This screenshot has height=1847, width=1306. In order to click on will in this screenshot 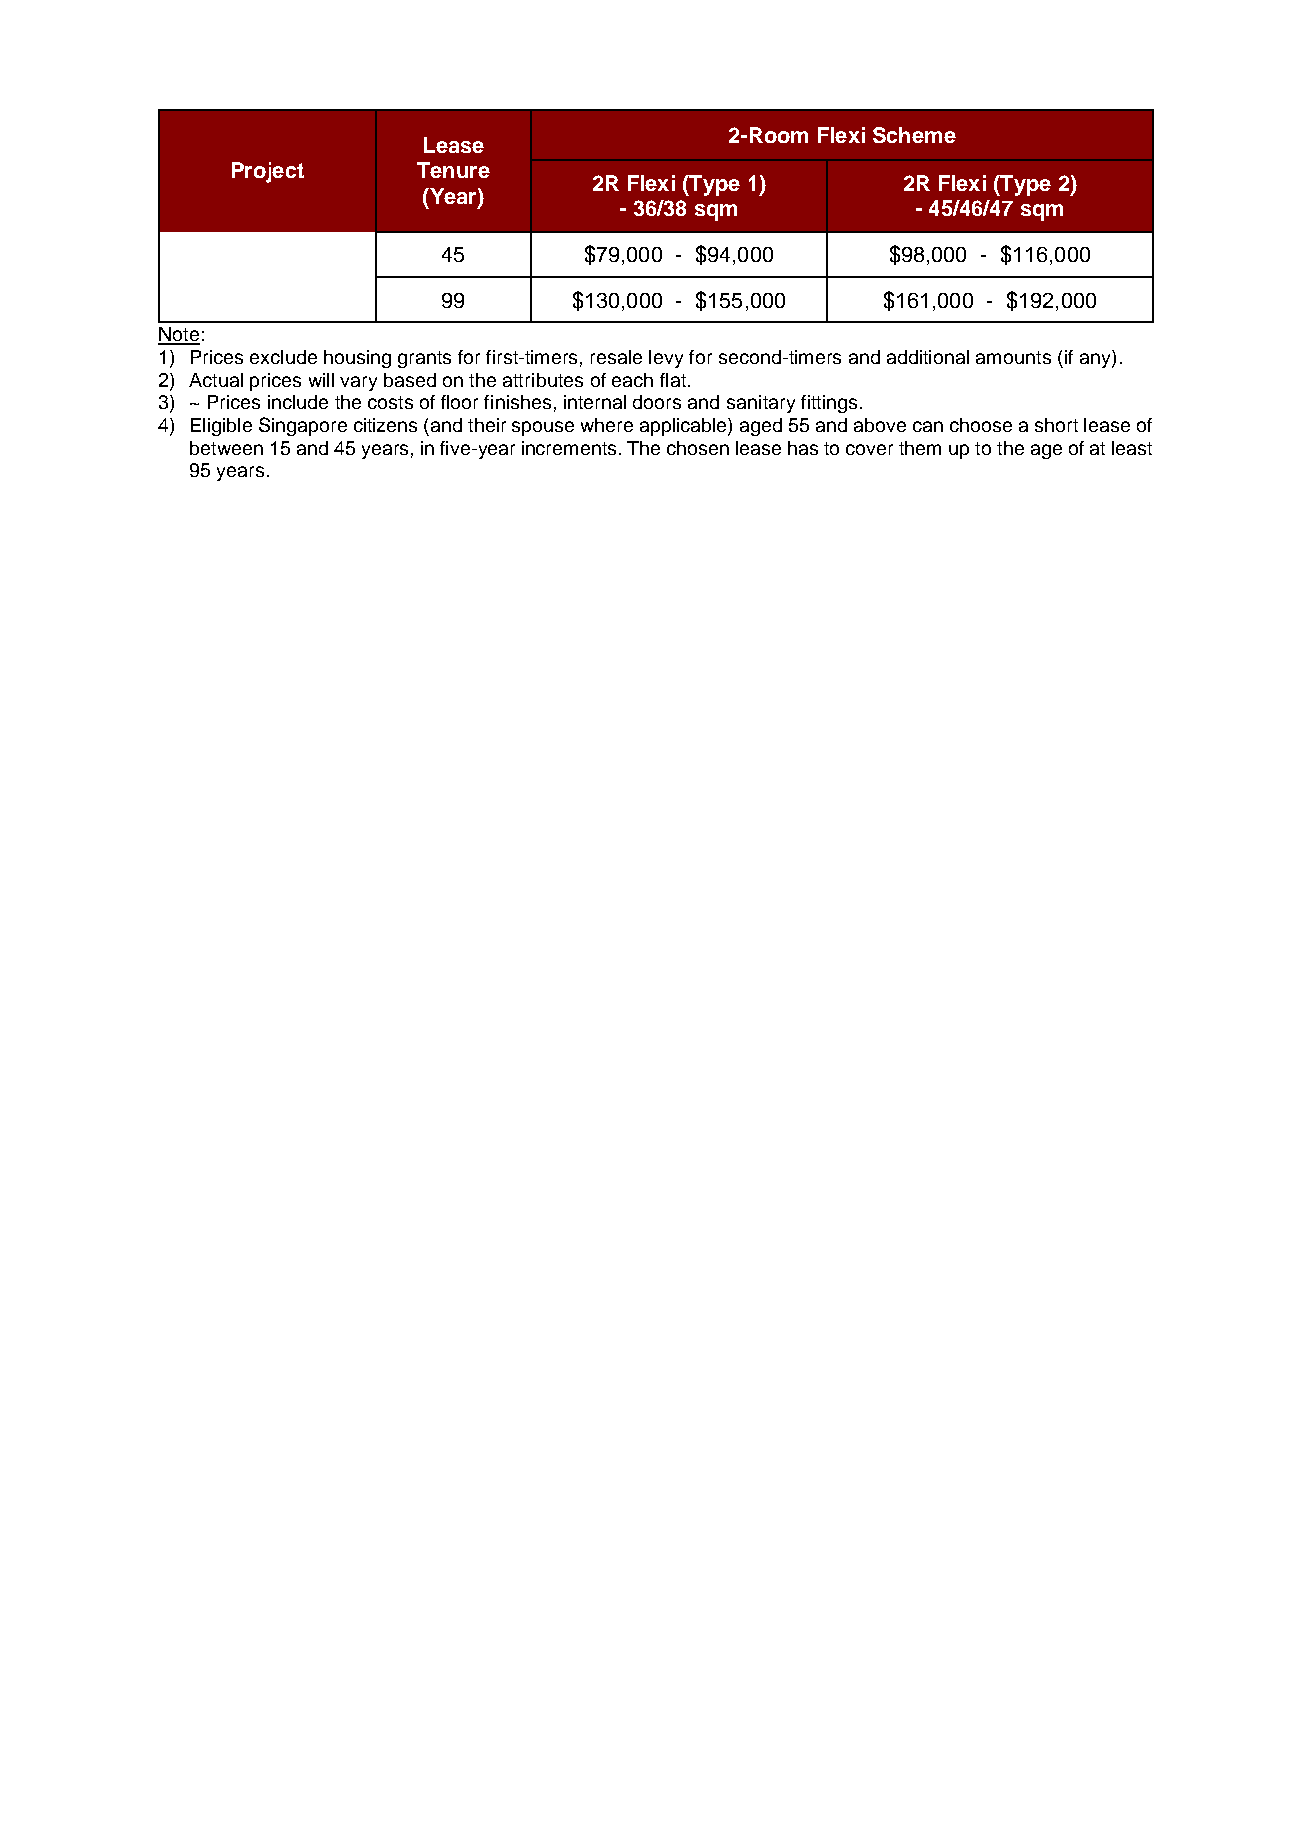, I will do `click(321, 380)`.
